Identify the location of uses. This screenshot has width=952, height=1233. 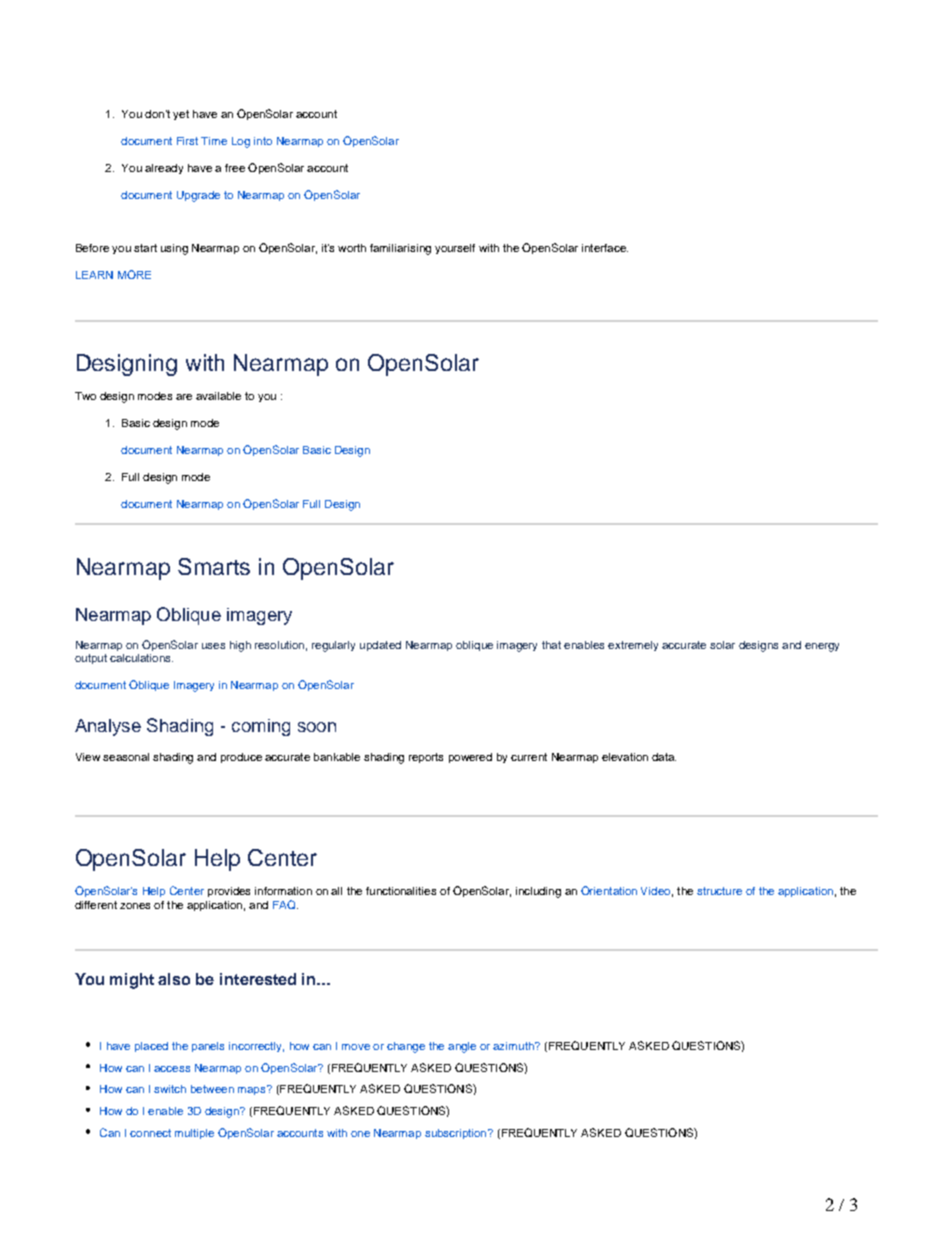
(213, 646).
